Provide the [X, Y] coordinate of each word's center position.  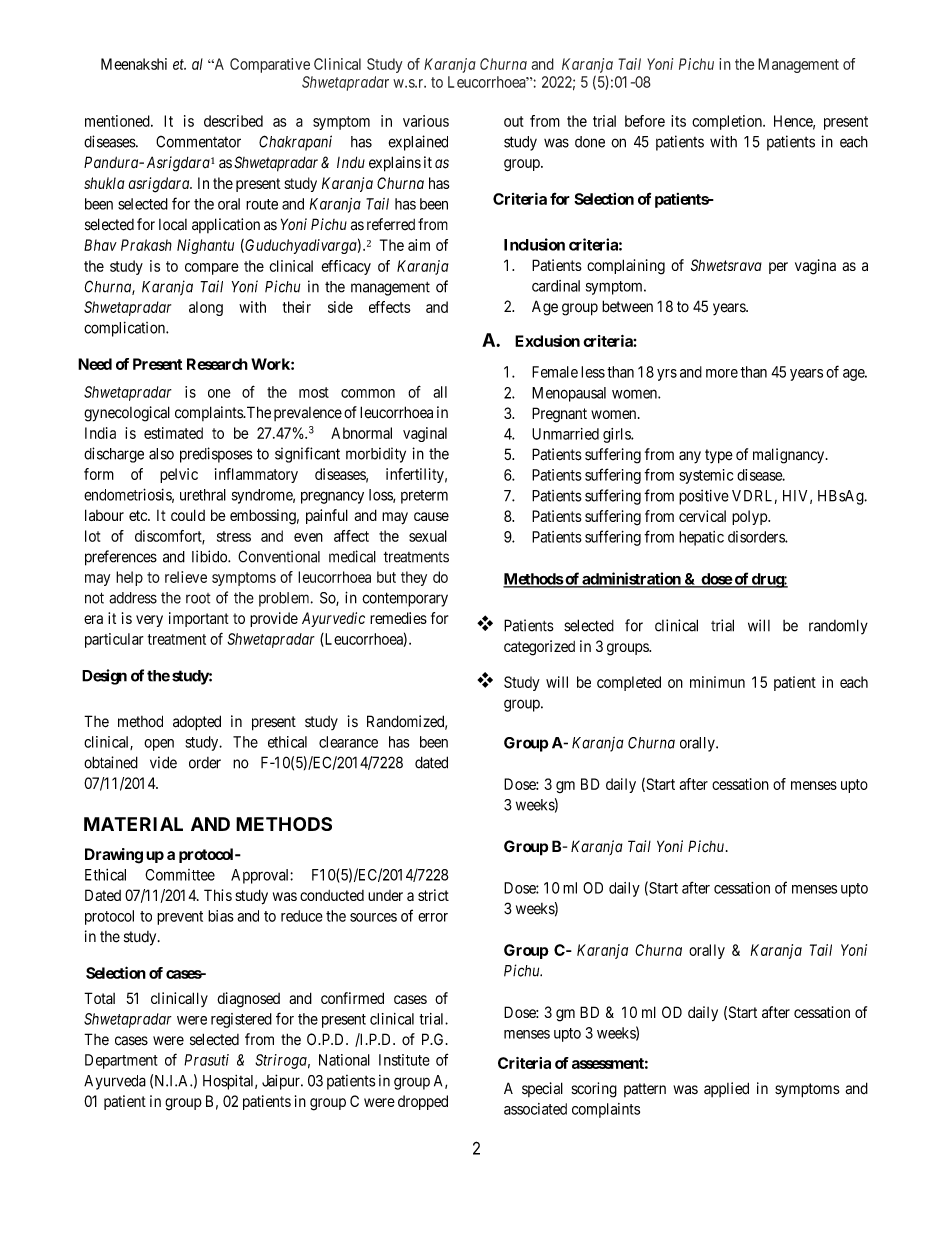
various [426, 121]
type [719, 456]
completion [728, 122]
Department [121, 1061]
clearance [348, 742]
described [233, 121]
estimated [173, 433]
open [159, 745]
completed [629, 683]
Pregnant [559, 415]
